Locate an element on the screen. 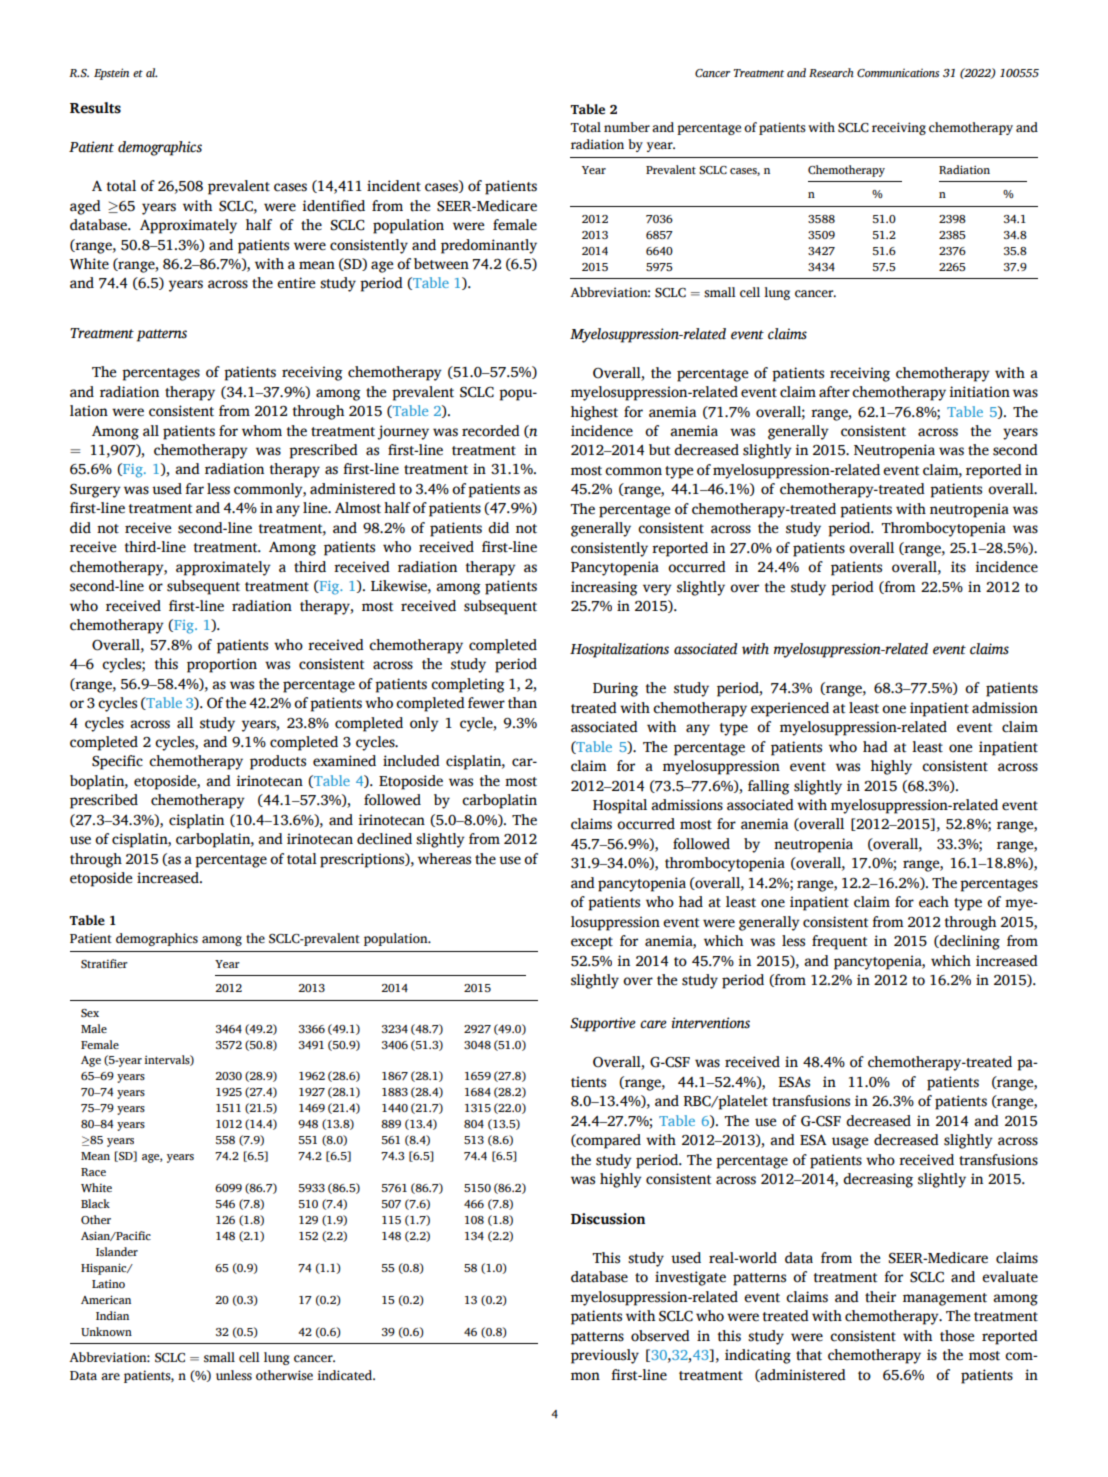  each is located at coordinates (934, 902).
